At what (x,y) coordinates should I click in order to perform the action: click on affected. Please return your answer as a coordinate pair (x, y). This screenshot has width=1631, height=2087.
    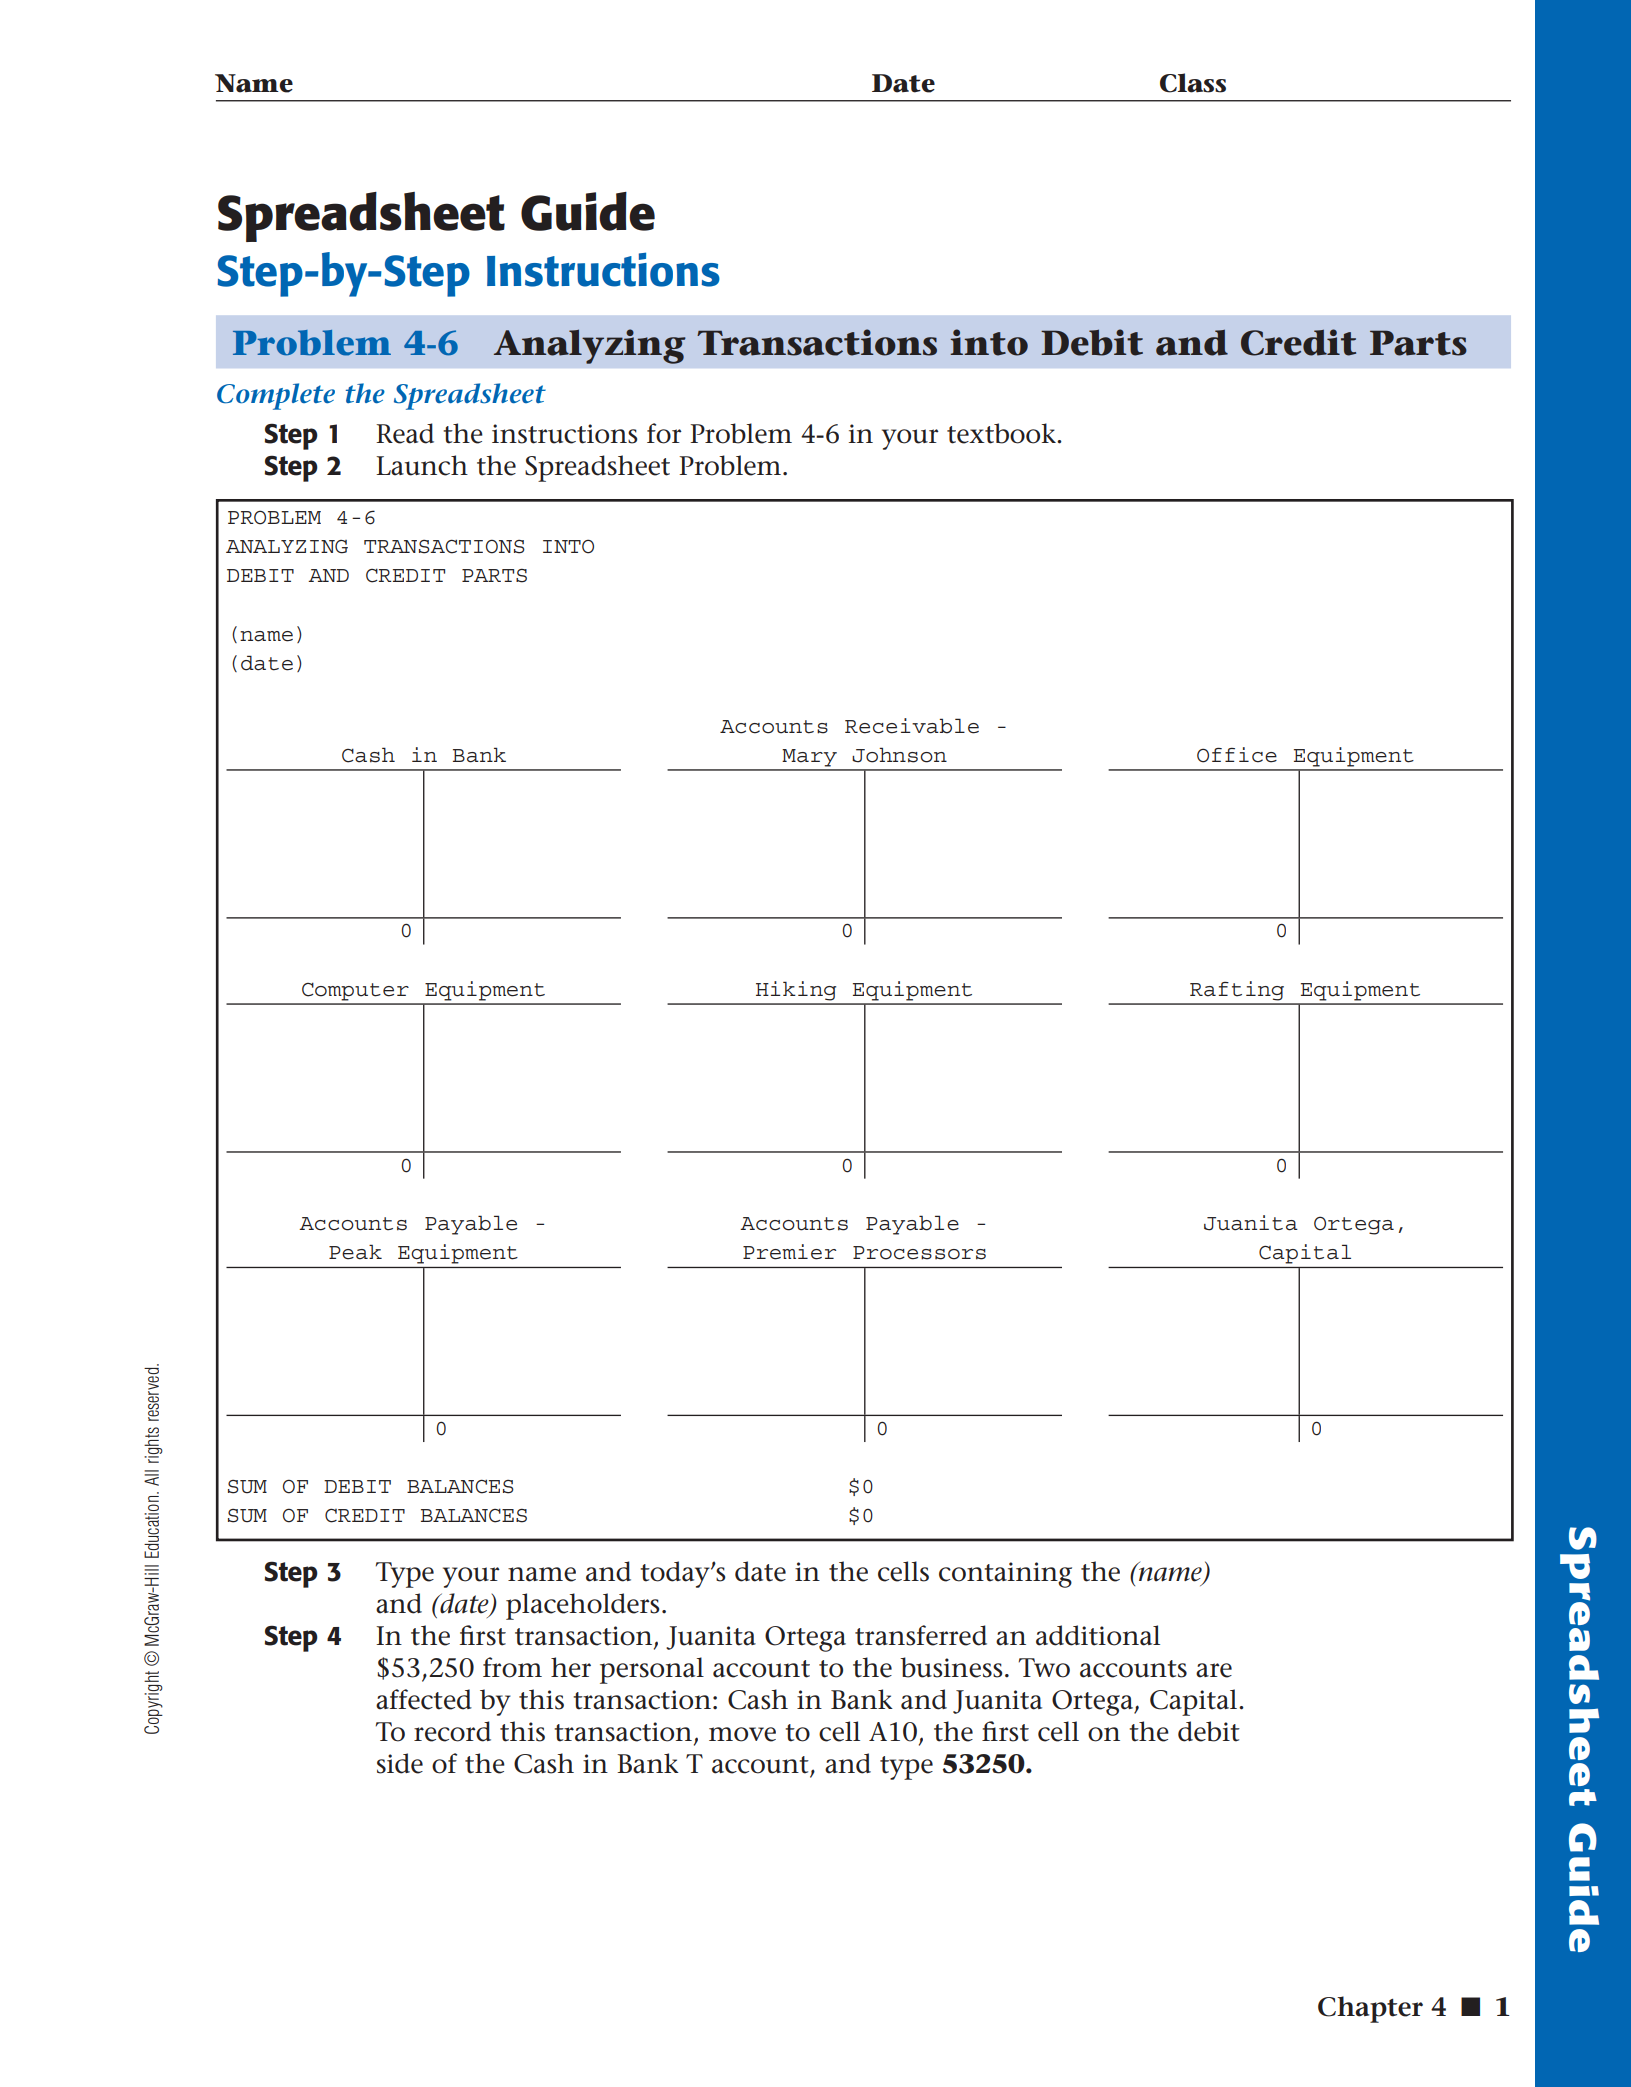
    Looking at the image, I should click on (424, 1699).
